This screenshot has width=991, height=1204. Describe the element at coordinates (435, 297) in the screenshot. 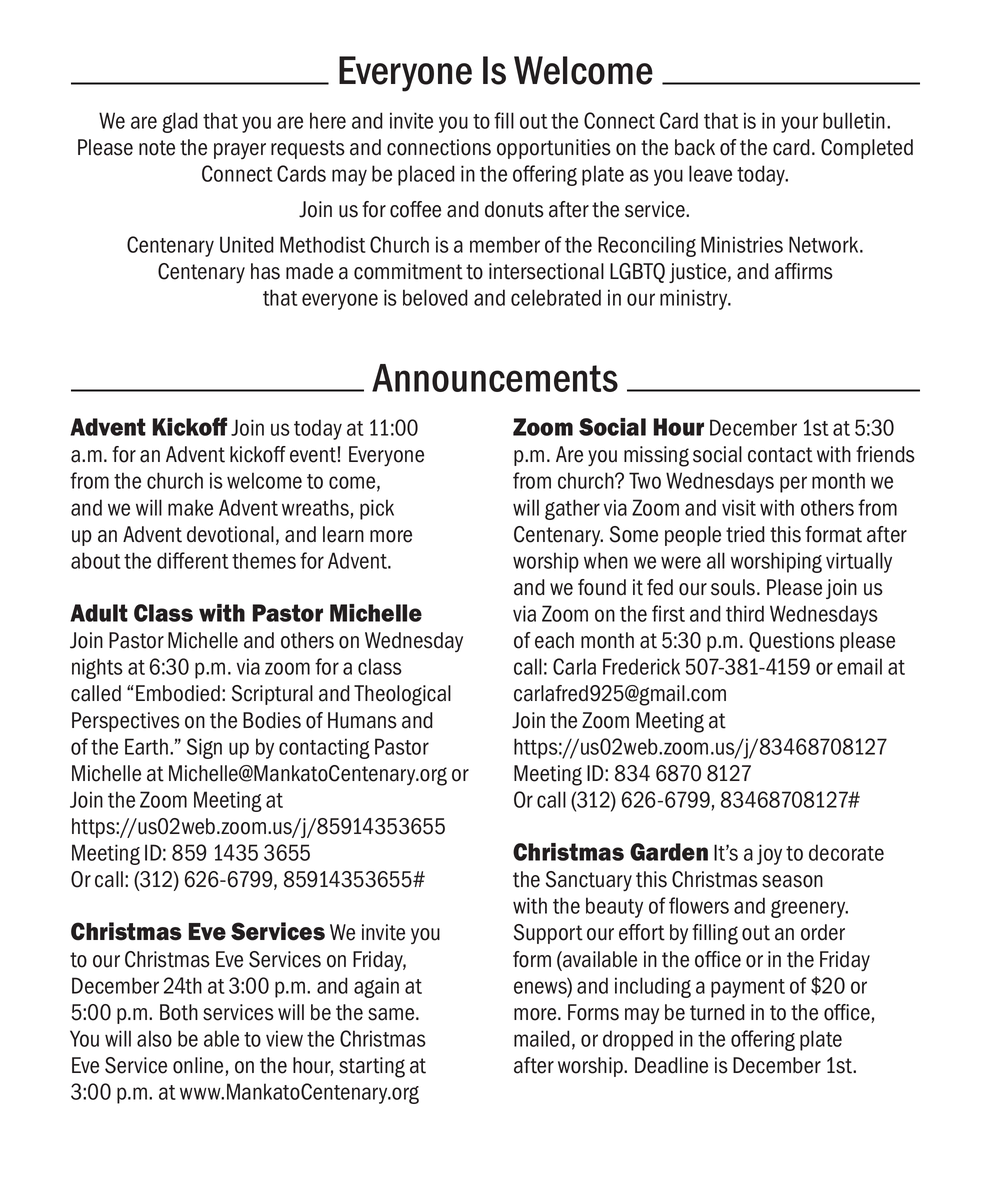

I see `beloved` at that location.
